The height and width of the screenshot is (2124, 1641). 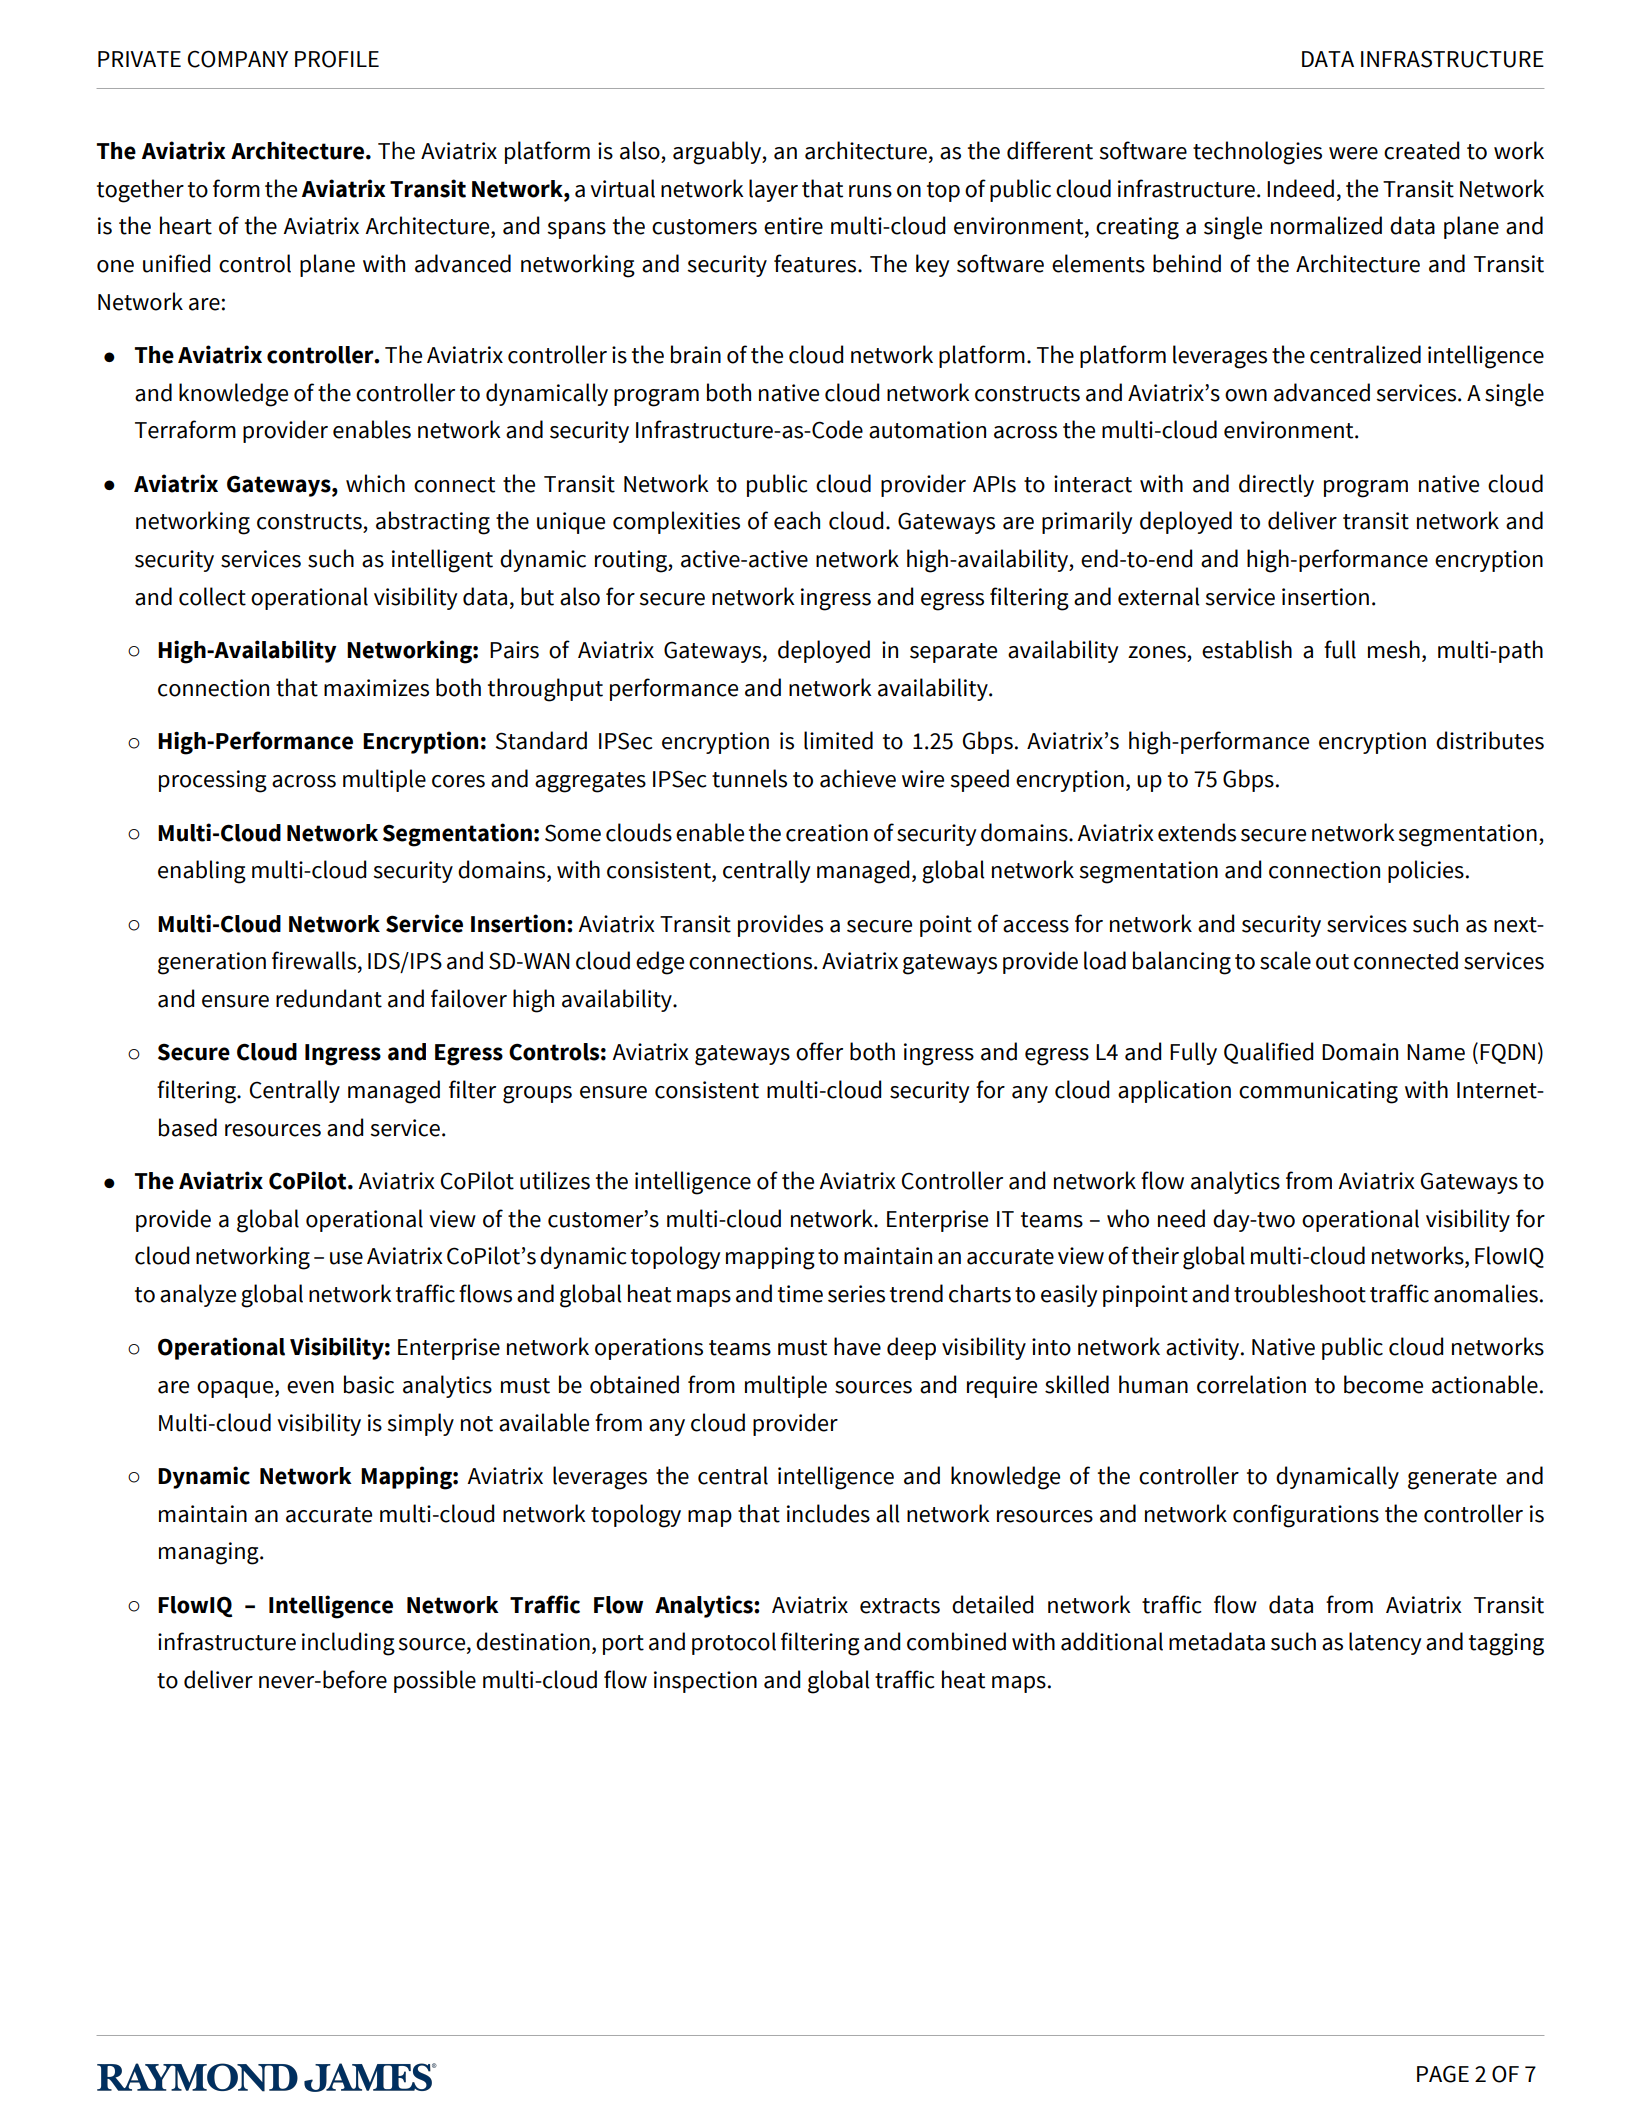 What do you see at coordinates (1383, 1384) in the screenshot?
I see `become` at bounding box center [1383, 1384].
